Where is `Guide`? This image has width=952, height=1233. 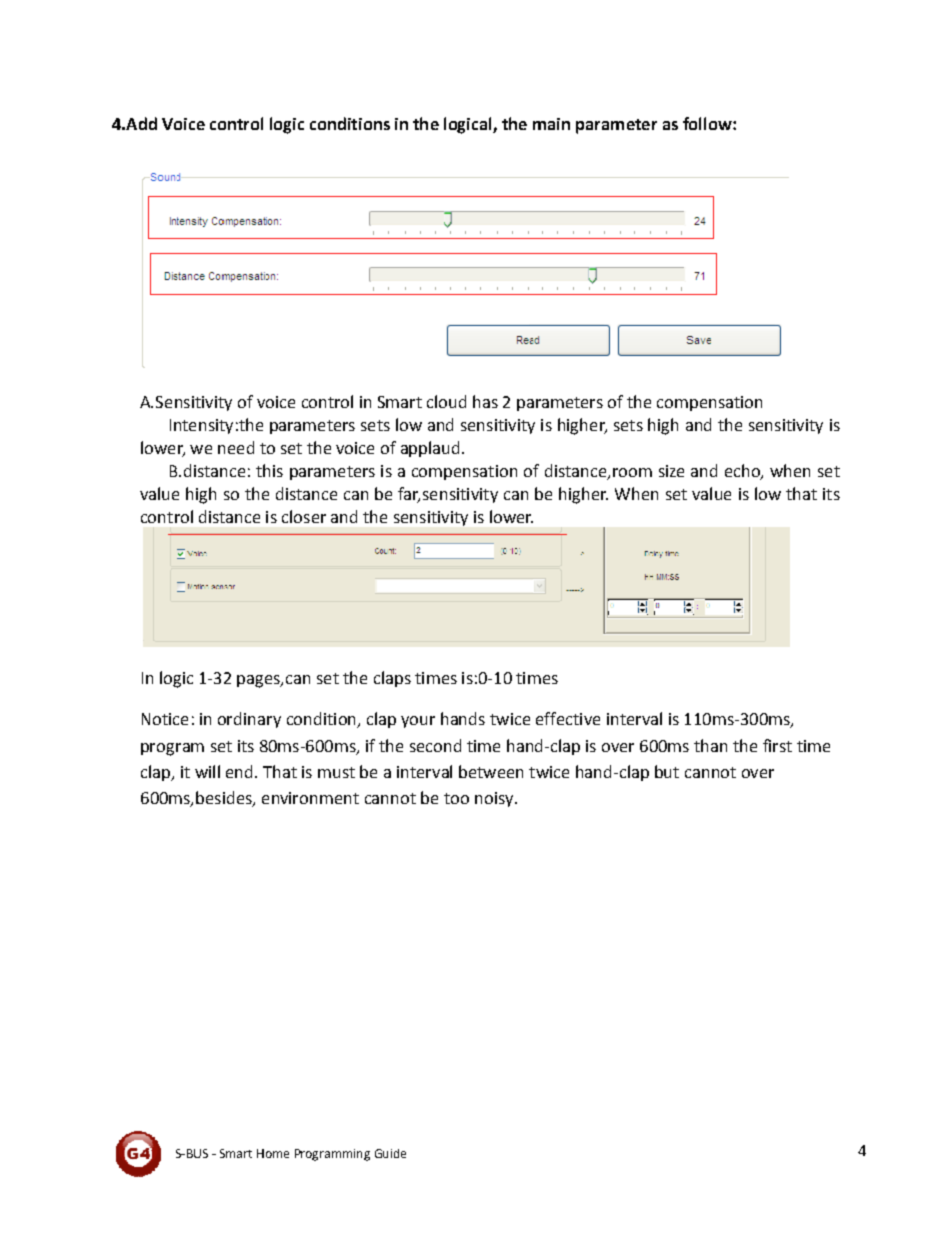
Guide is located at coordinates (390, 1153).
